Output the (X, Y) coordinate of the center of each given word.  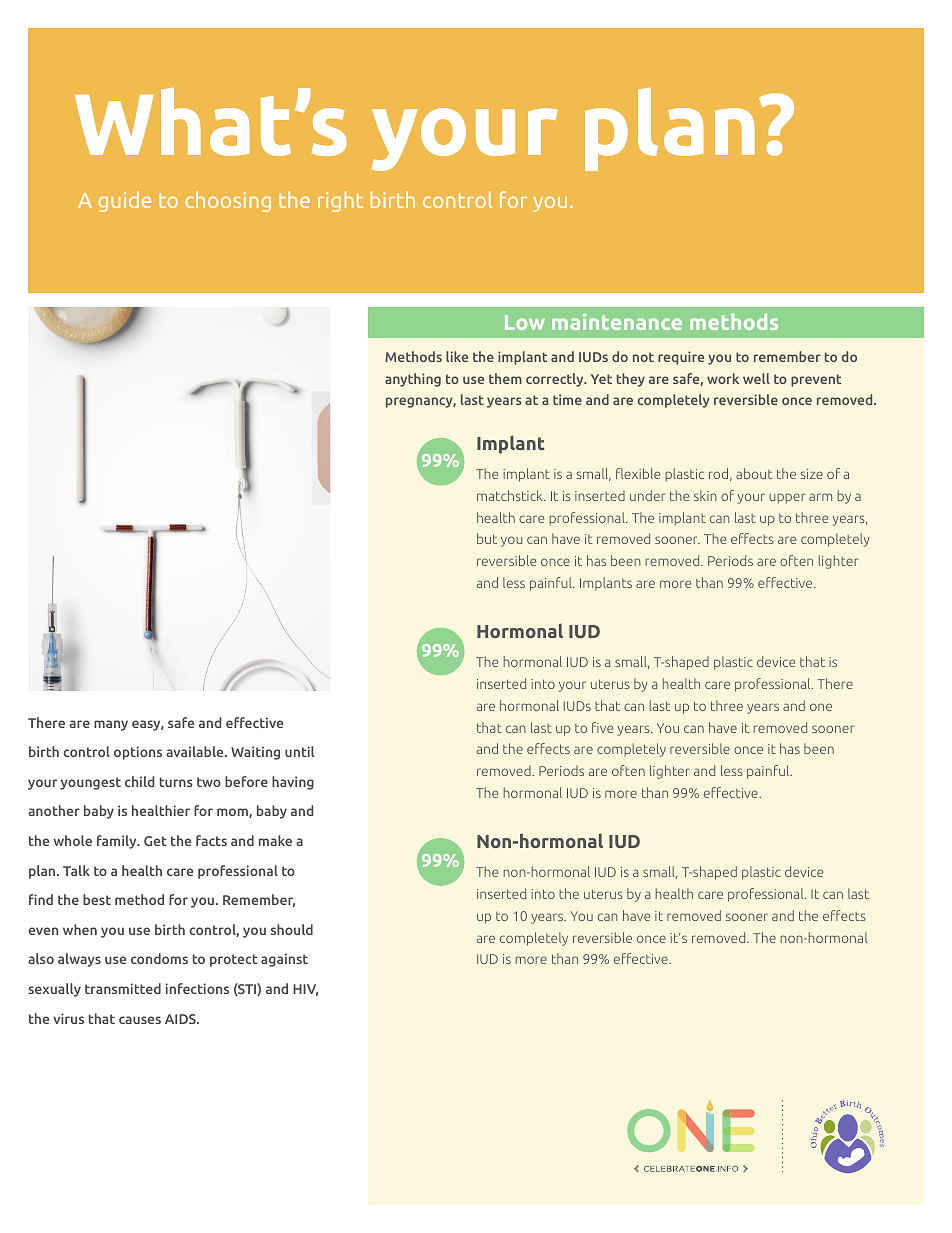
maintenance (617, 321)
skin (705, 495)
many (111, 725)
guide (124, 201)
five (602, 727)
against (284, 960)
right (340, 201)
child (139, 781)
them (505, 378)
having (293, 783)
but (487, 538)
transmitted (123, 988)
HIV (305, 990)
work (723, 378)
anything (413, 380)
